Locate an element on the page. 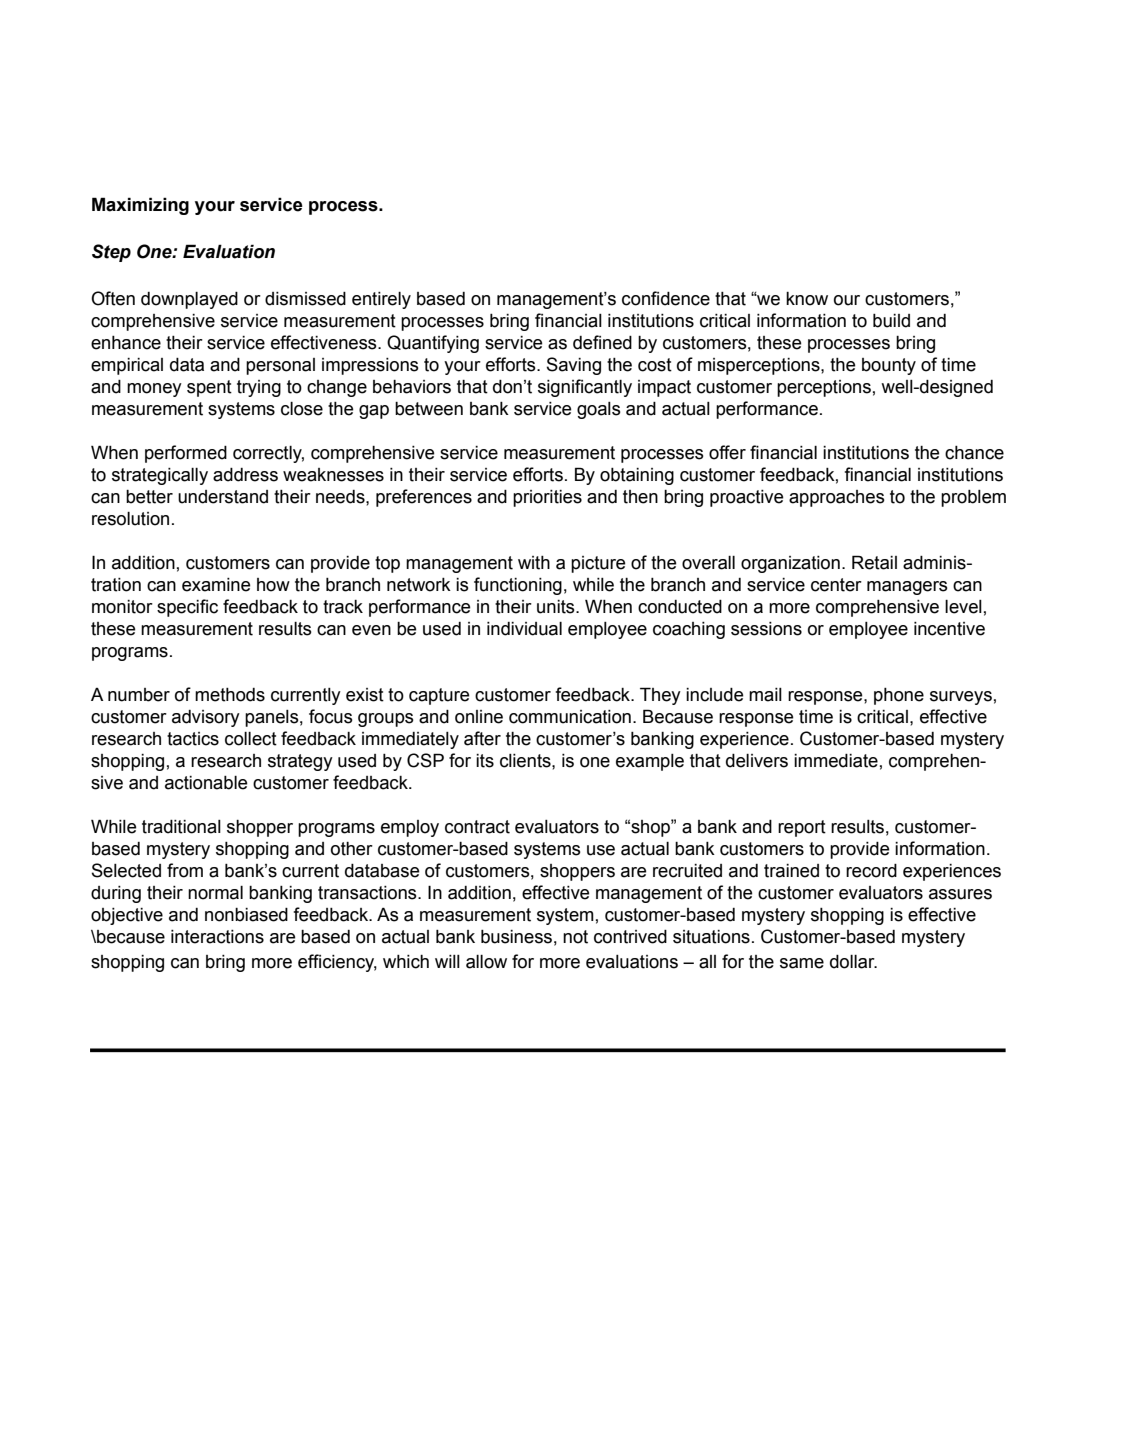 The image size is (1122, 1452). know is located at coordinates (807, 299).
